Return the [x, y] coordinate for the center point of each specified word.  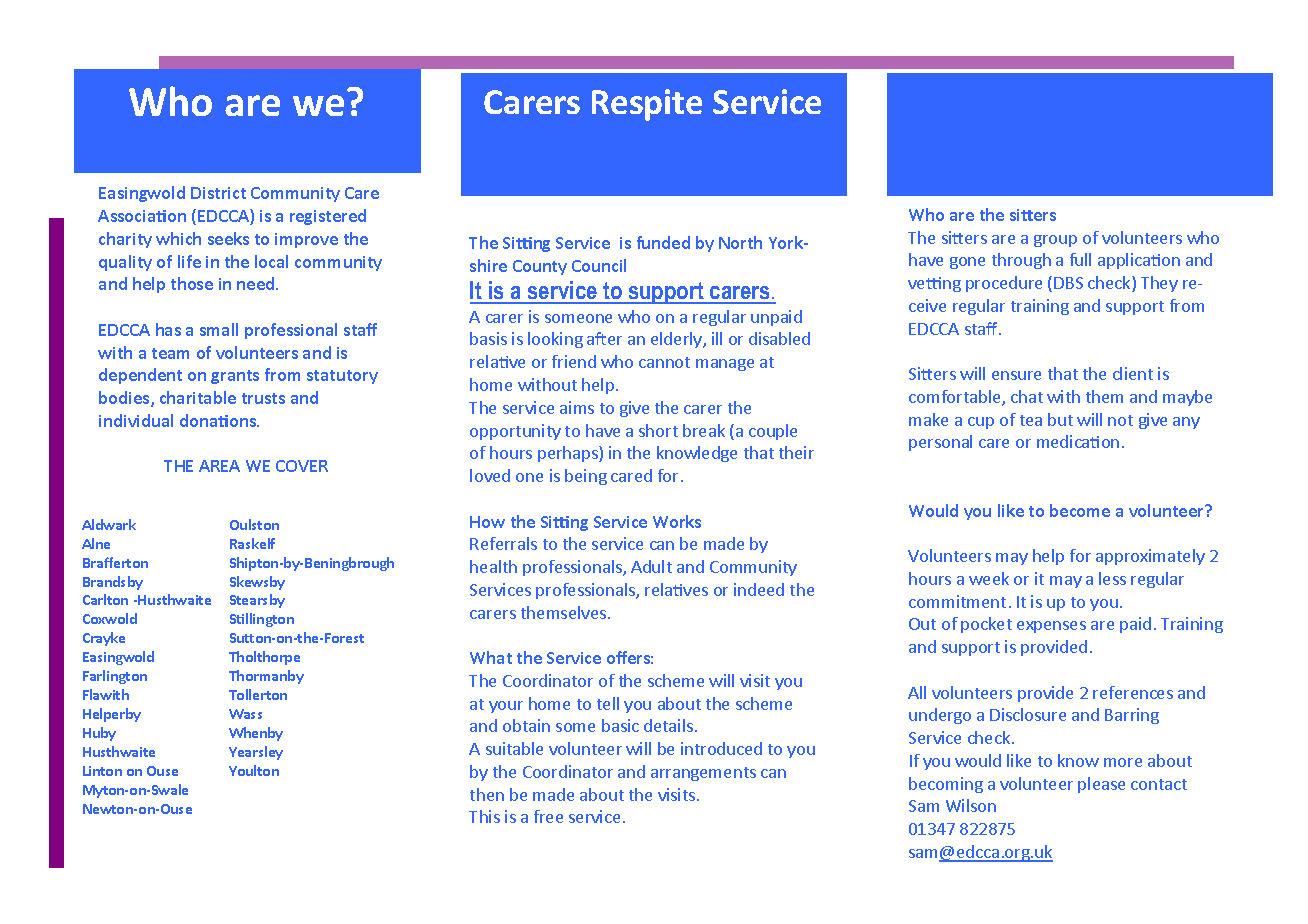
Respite [647, 105]
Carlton [105, 599]
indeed [759, 589]
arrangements [703, 774]
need [257, 283]
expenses [1051, 627]
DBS [1068, 283]
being [586, 477]
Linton [102, 771]
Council [599, 265]
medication [1078, 441]
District [218, 193]
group [1055, 241]
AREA [219, 466]
